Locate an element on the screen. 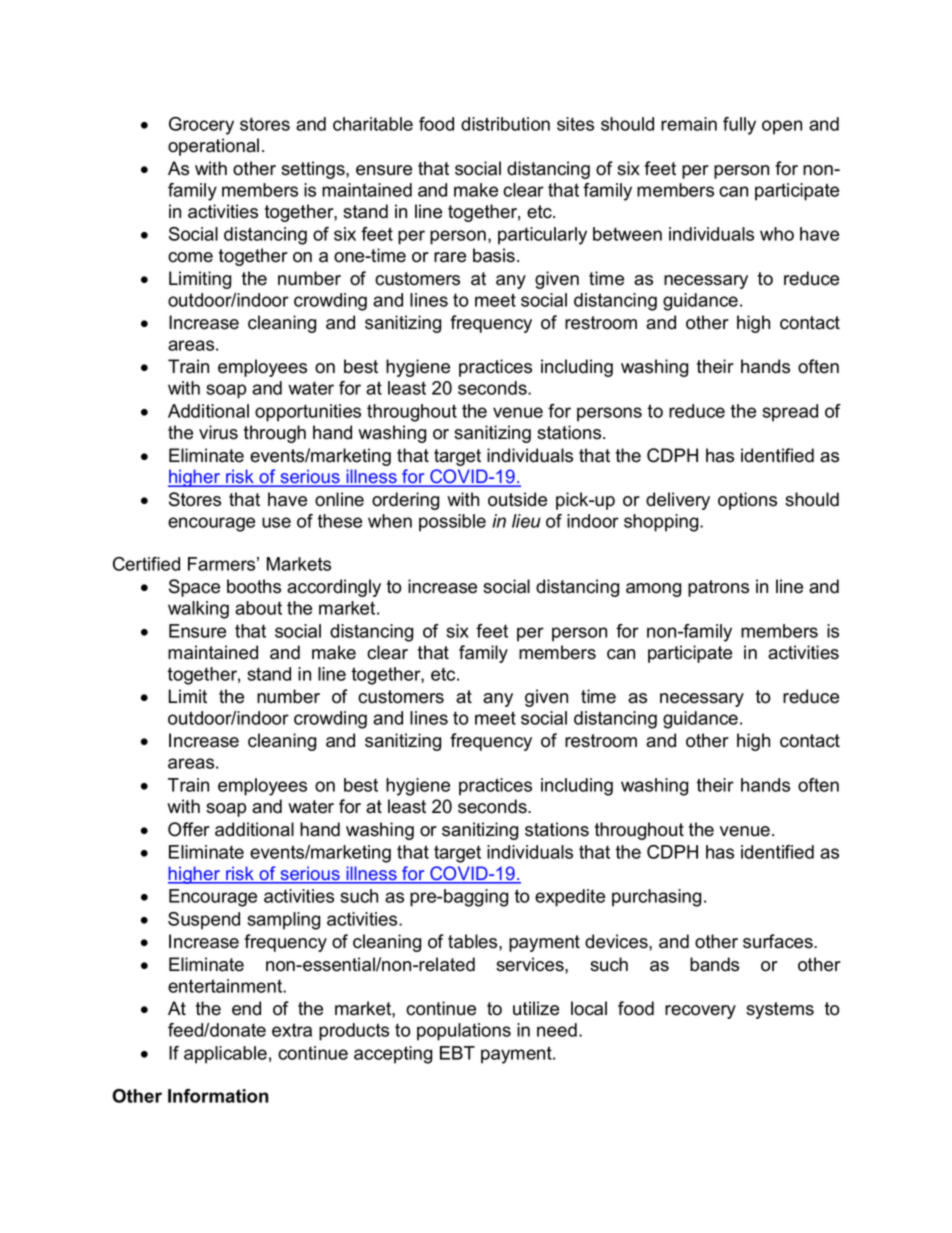  operational is located at coordinates (213, 147).
